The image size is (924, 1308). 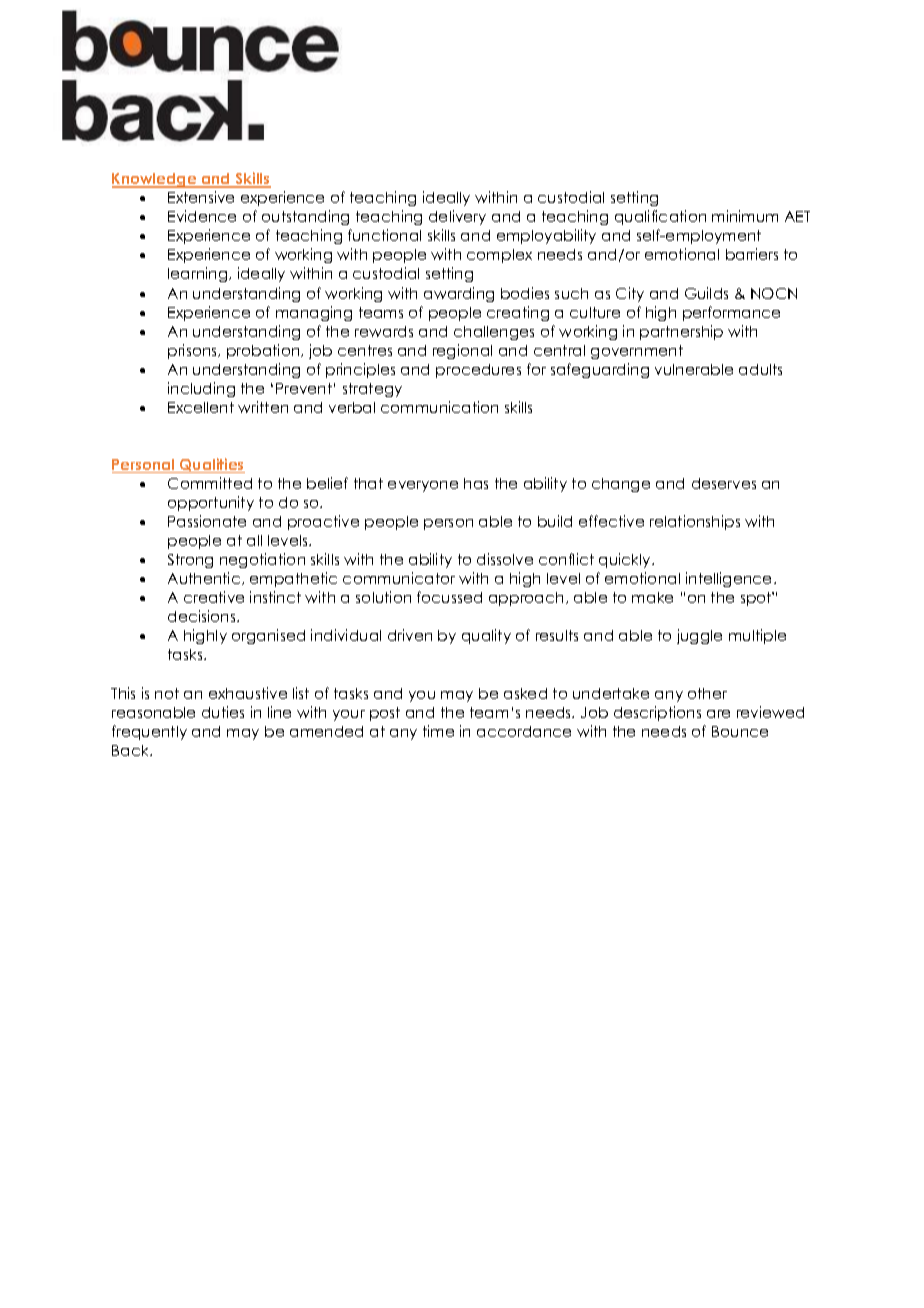 I want to click on deserves, so click(x=724, y=483).
